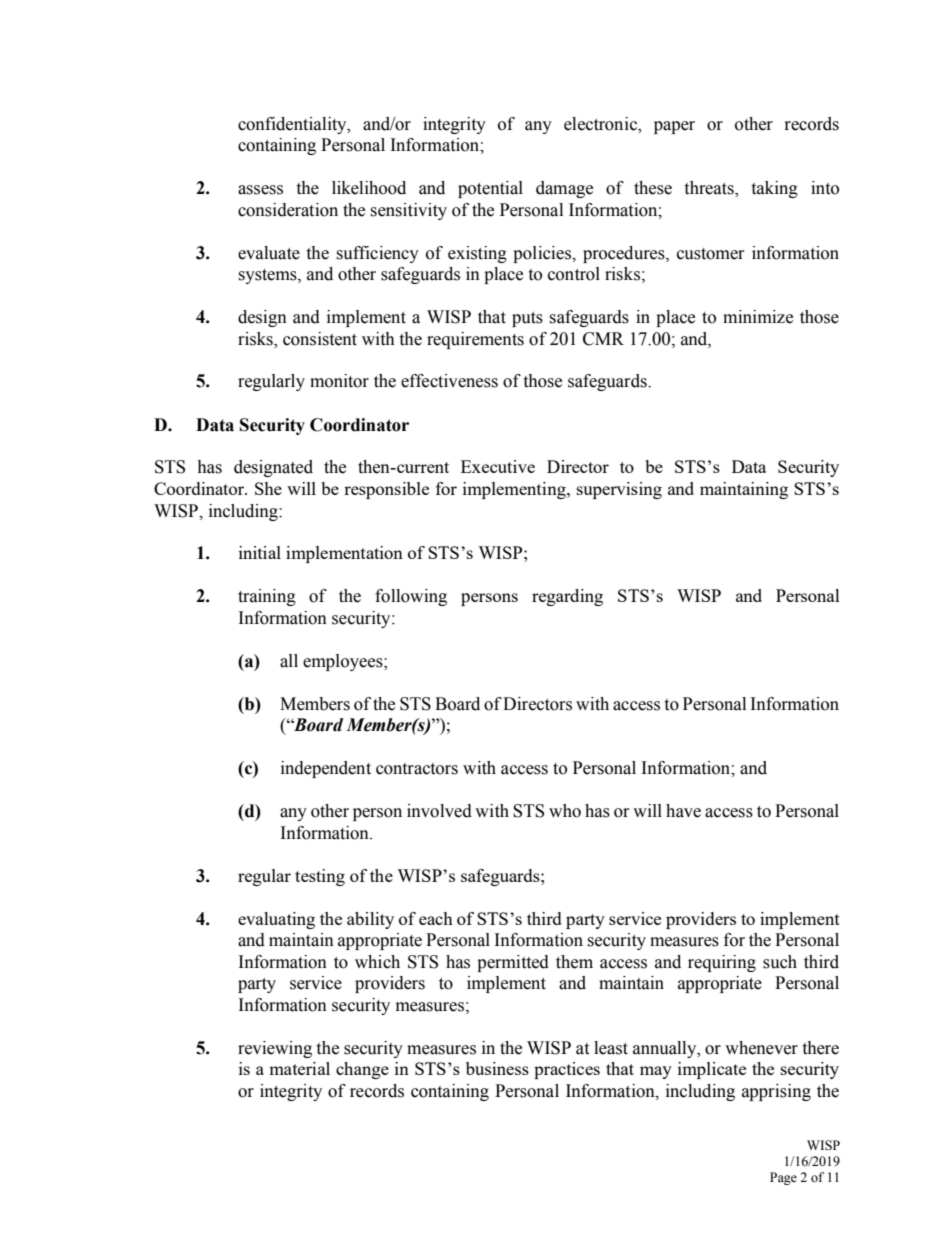 The image size is (952, 1233). I want to click on potential, so click(490, 189).
